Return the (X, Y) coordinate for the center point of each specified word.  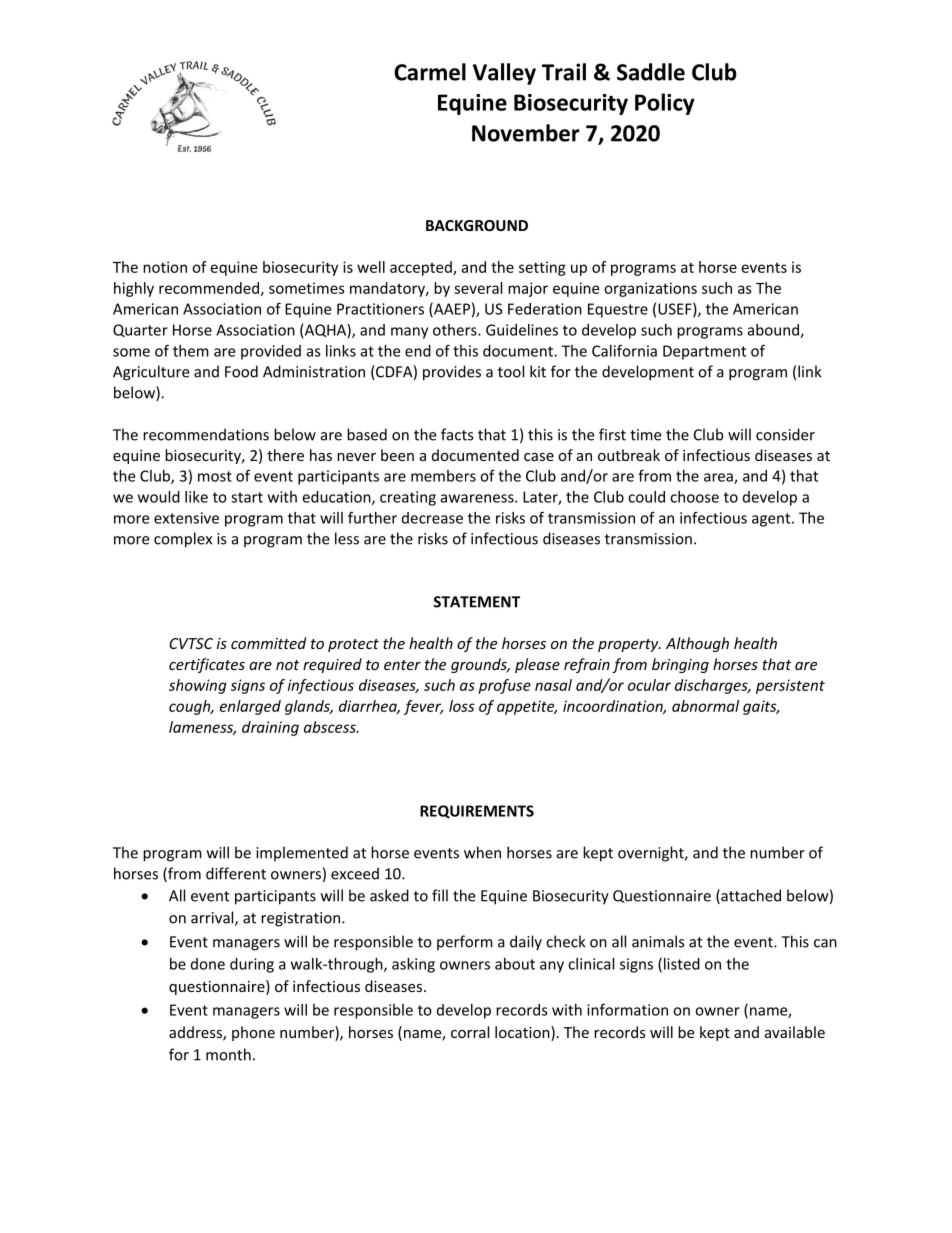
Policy (665, 104)
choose (694, 497)
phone (253, 1033)
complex (183, 540)
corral (470, 1032)
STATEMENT (476, 602)
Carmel (430, 72)
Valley (504, 74)
